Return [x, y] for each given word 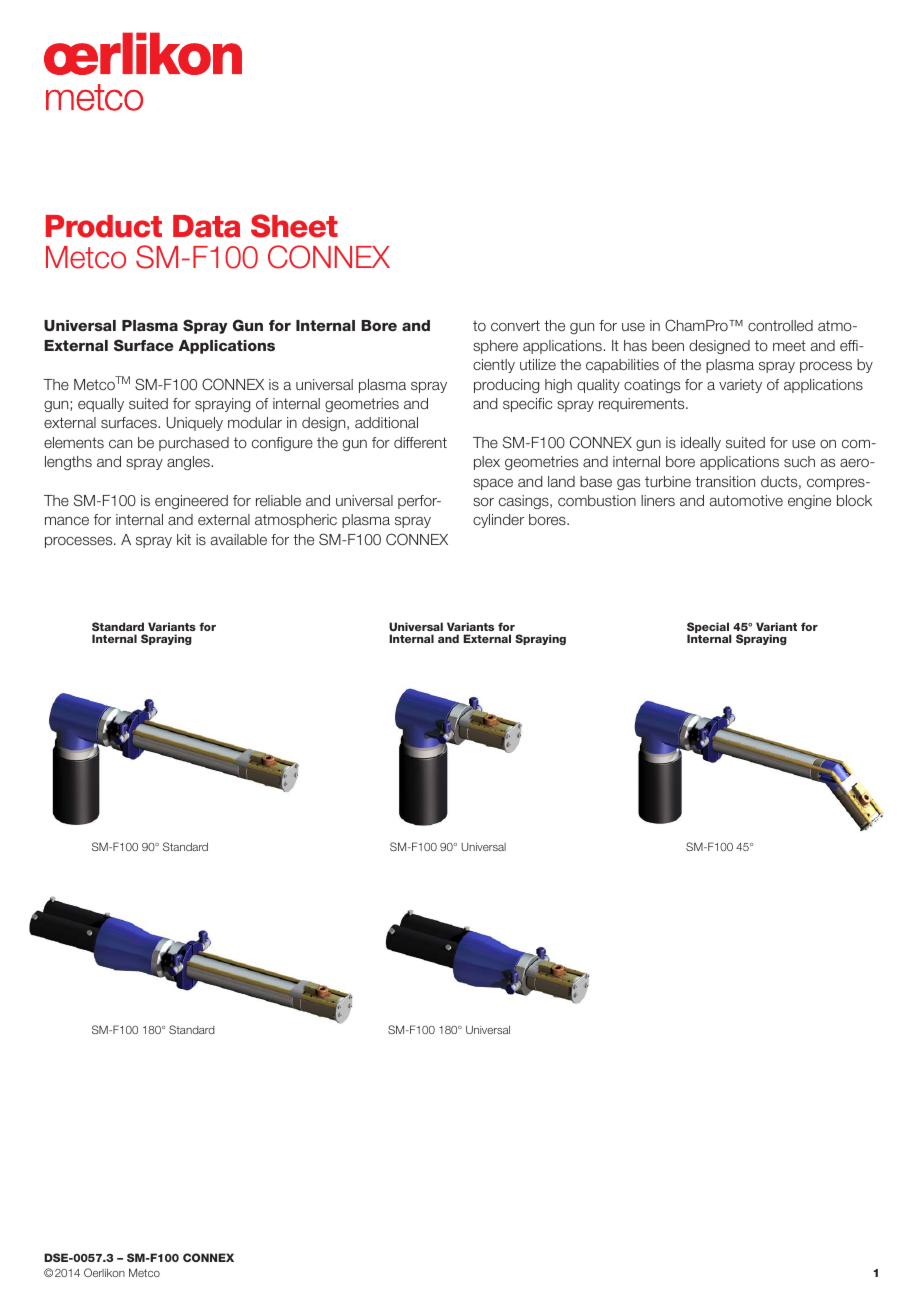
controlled [780, 325]
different [420, 442]
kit [184, 539]
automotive [746, 500]
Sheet [294, 226]
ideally [701, 444]
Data [207, 226]
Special [709, 629]
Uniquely [194, 424]
